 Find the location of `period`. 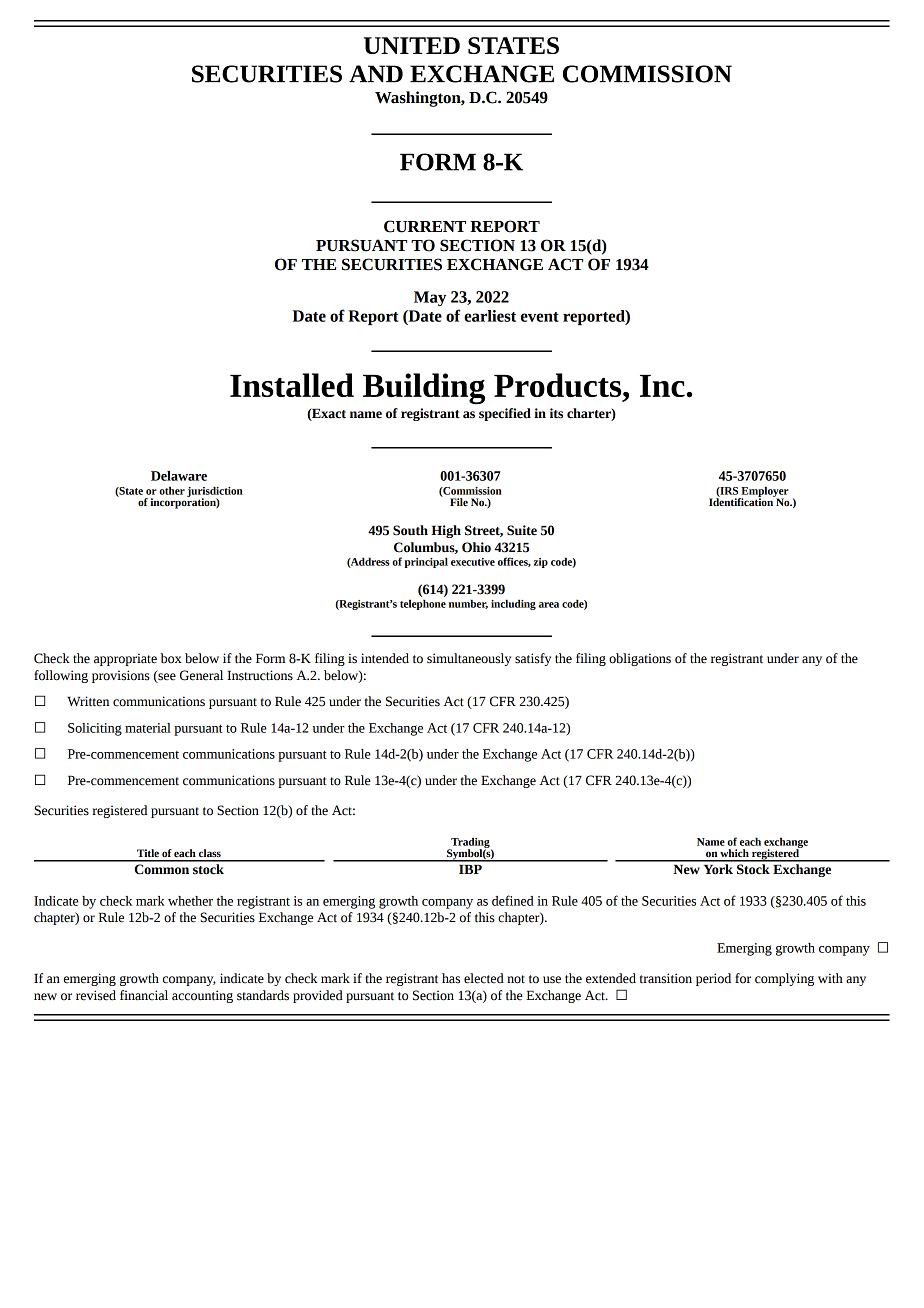

period is located at coordinates (713, 979).
